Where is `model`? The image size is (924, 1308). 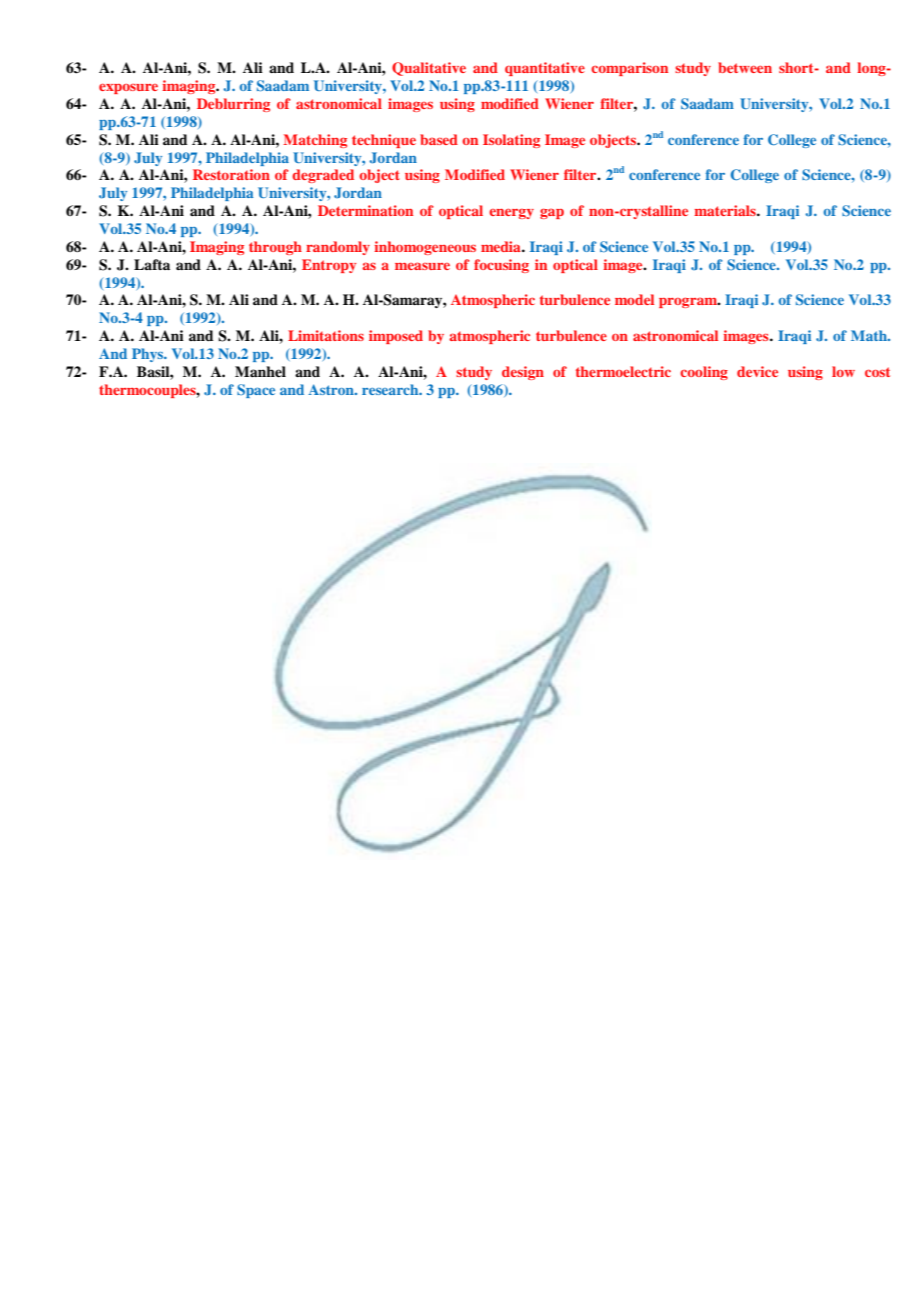
model is located at coordinates (634, 299).
